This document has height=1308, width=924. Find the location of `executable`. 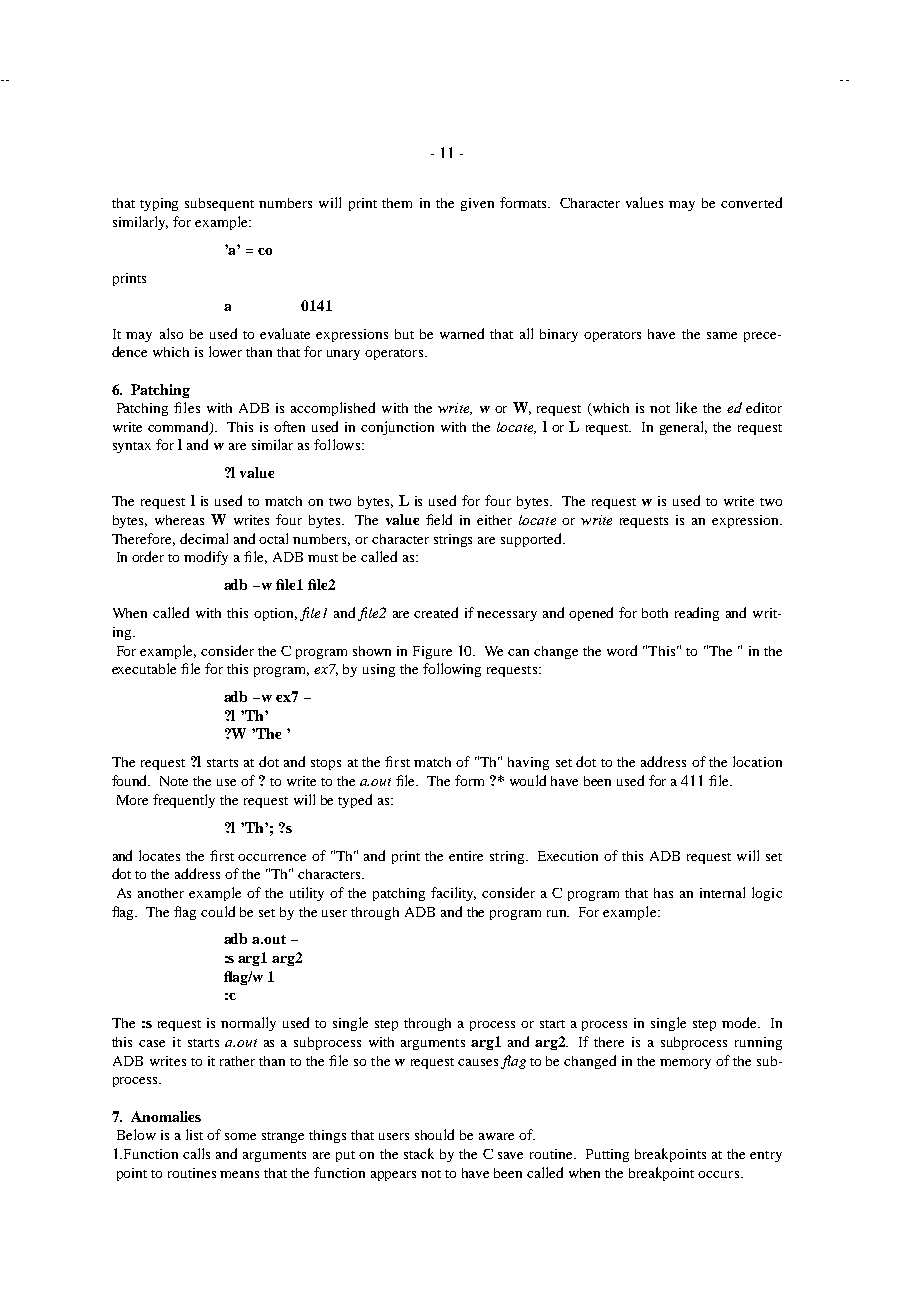

executable is located at coordinates (144, 668).
